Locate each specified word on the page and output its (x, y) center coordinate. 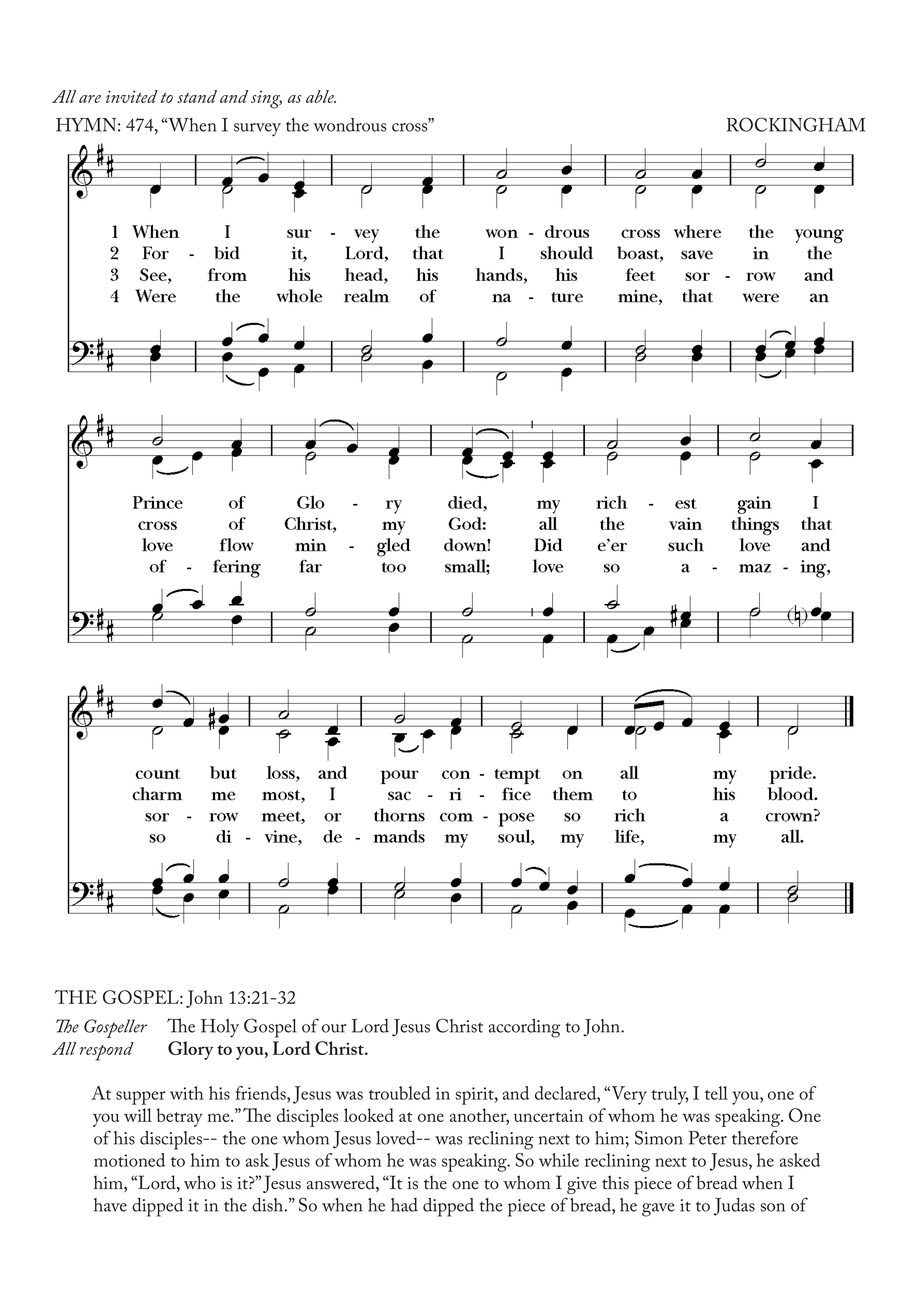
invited (132, 96)
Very (629, 1095)
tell (716, 1093)
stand (197, 96)
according (525, 1028)
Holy (220, 1028)
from (167, 1207)
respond (107, 1051)
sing (266, 100)
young (263, 1035)
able (321, 96)
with (187, 1093)
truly (670, 1095)
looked (369, 1115)
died (487, 1026)
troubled (399, 1093)
